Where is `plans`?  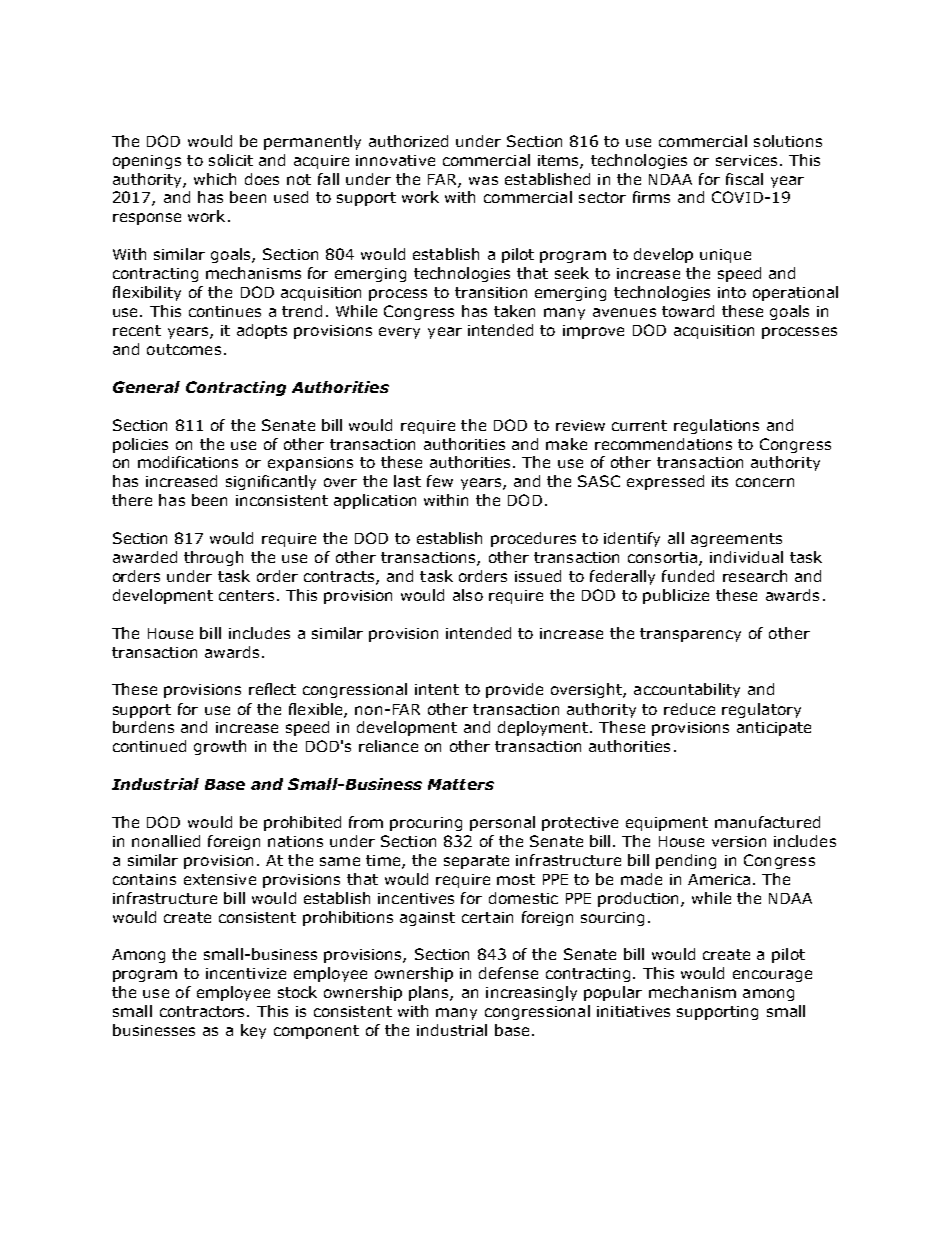 plans is located at coordinates (430, 993).
